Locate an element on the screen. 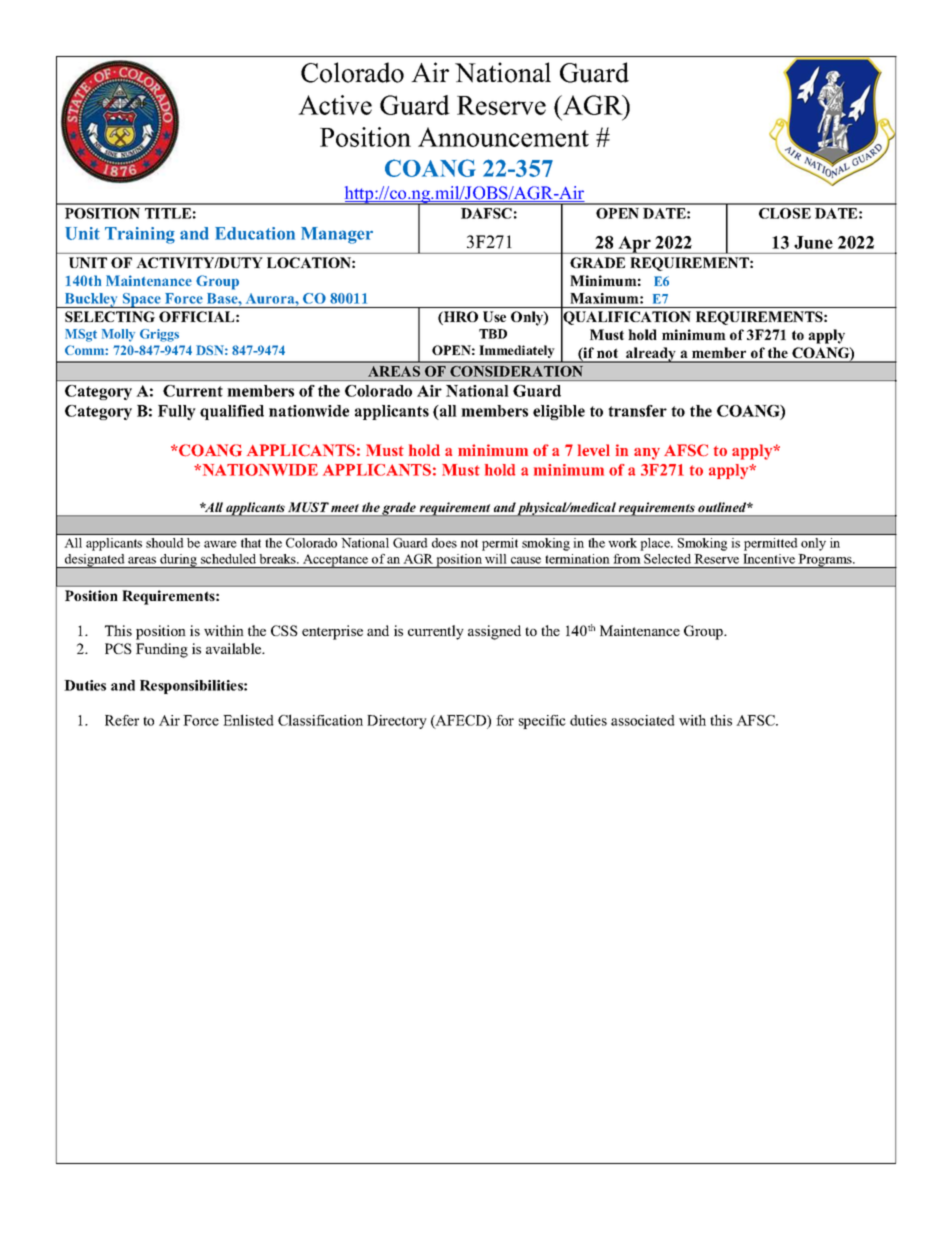 Image resolution: width=952 pixels, height=1233 pixels. Refer is located at coordinates (122, 720).
